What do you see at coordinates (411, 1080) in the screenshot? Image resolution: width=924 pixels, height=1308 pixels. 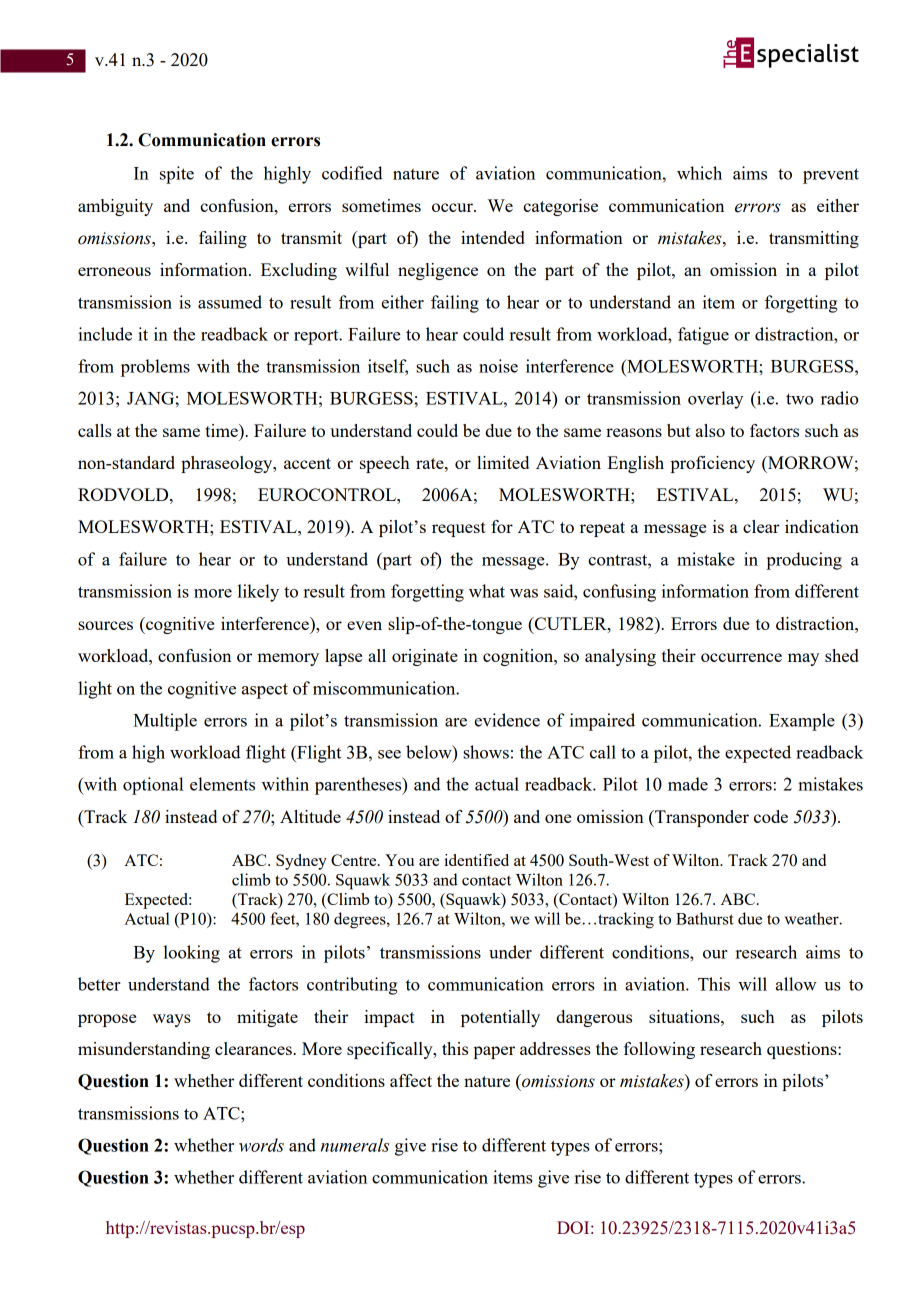 I see `affect` at bounding box center [411, 1080].
